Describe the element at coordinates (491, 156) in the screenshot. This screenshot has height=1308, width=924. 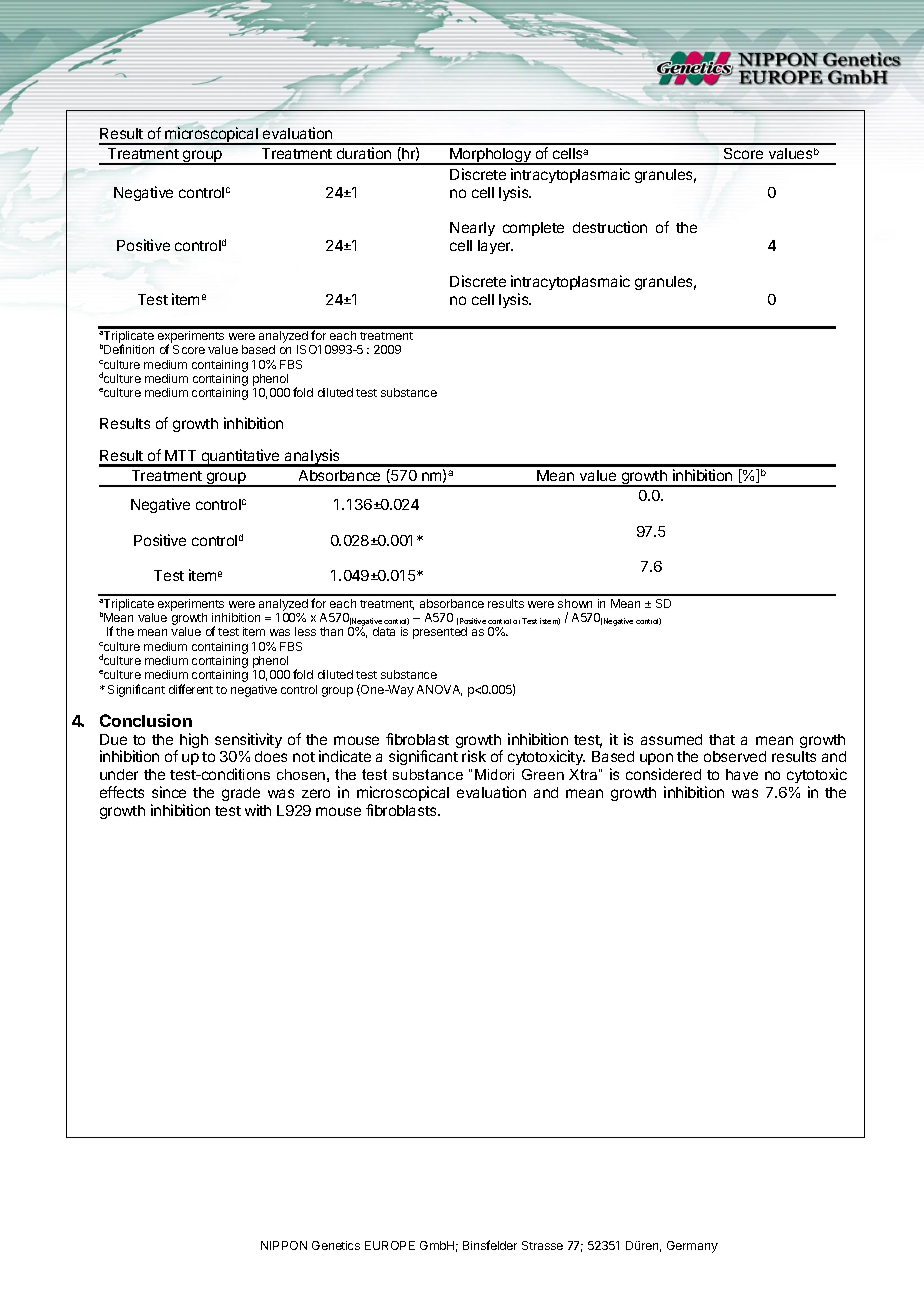
I see `Morphology` at that location.
